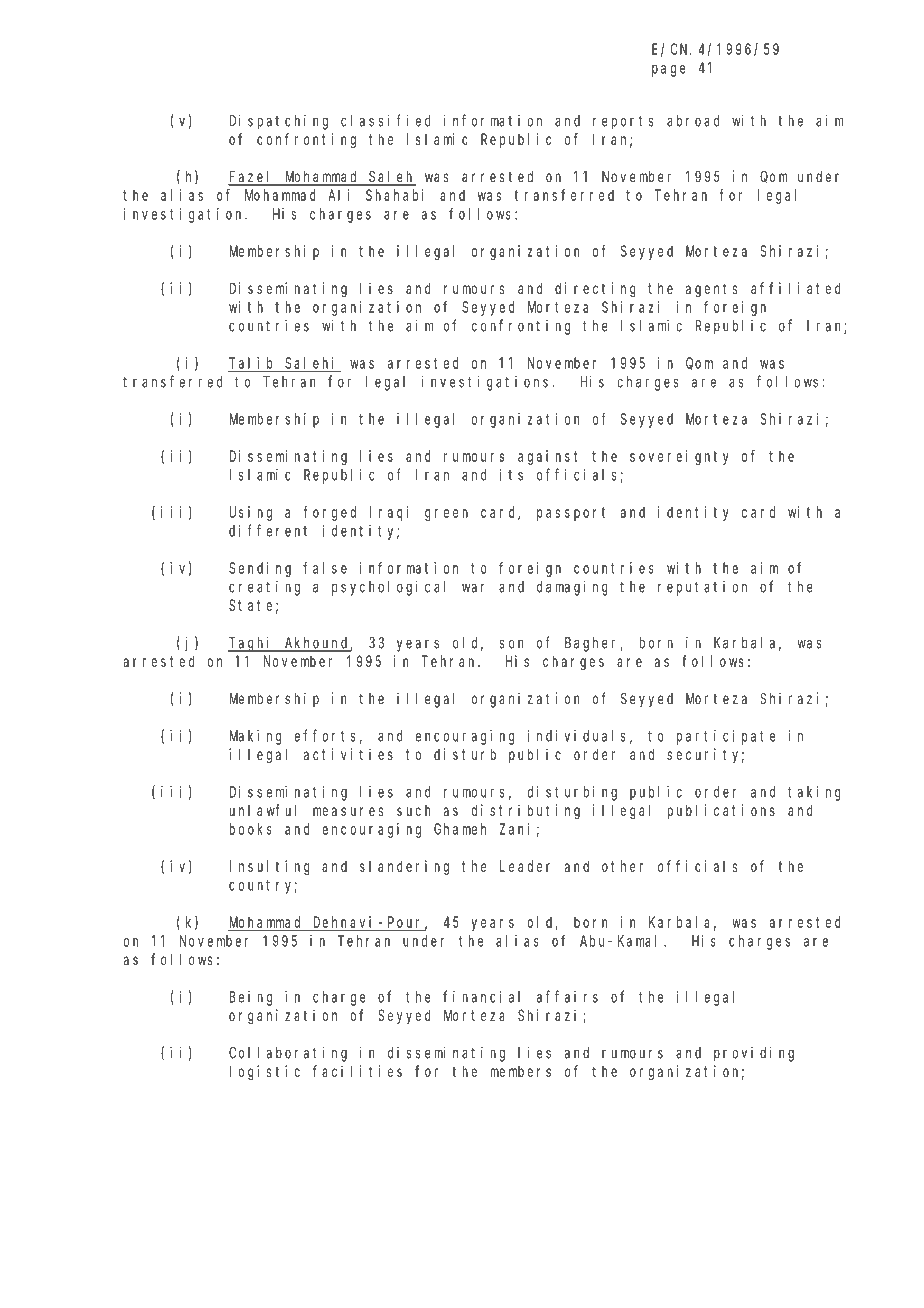  Describe the element at coordinates (623, 123) in the page. I see `reports` at that location.
